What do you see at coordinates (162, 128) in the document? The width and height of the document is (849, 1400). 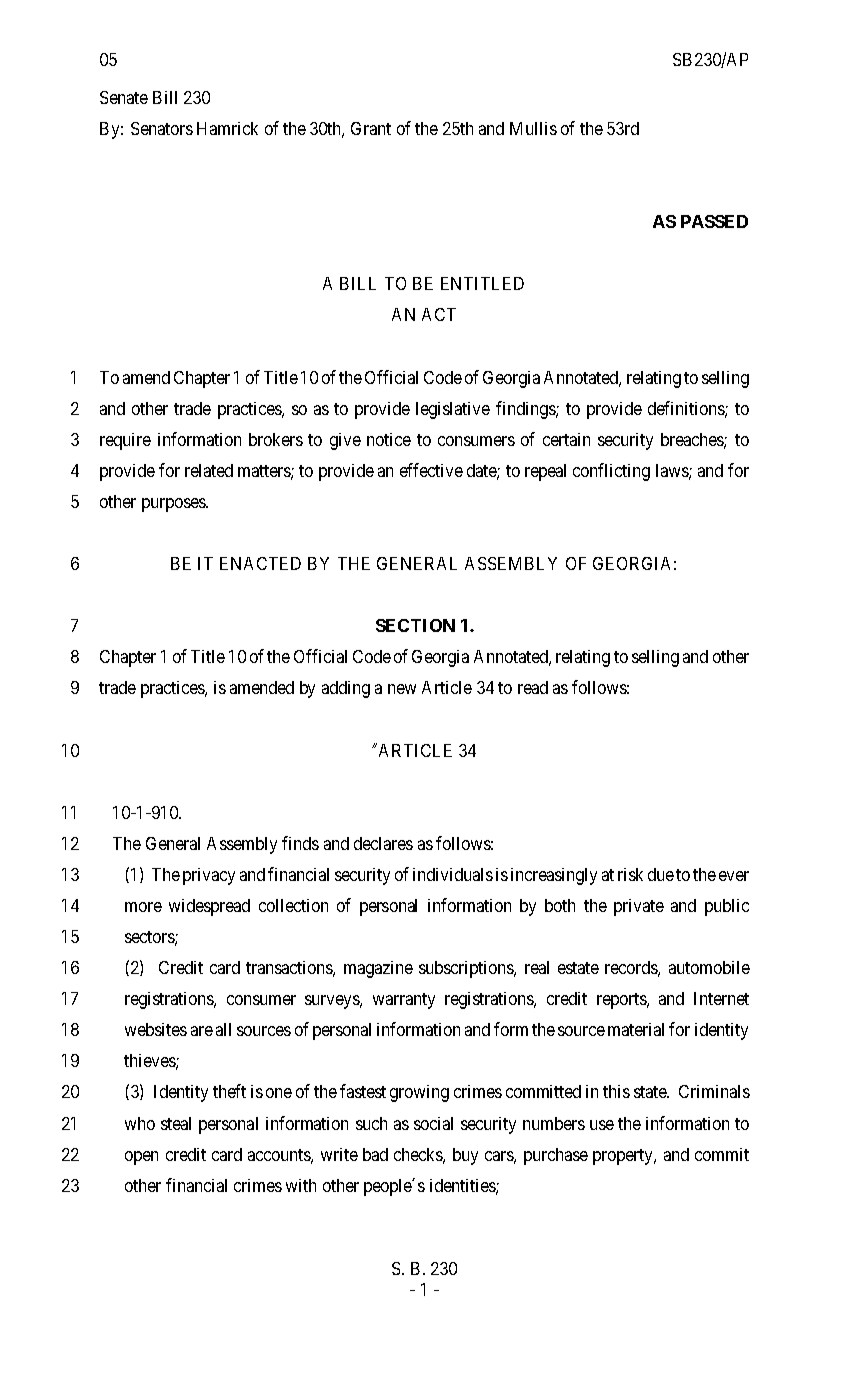 I see `Senators` at bounding box center [162, 128].
